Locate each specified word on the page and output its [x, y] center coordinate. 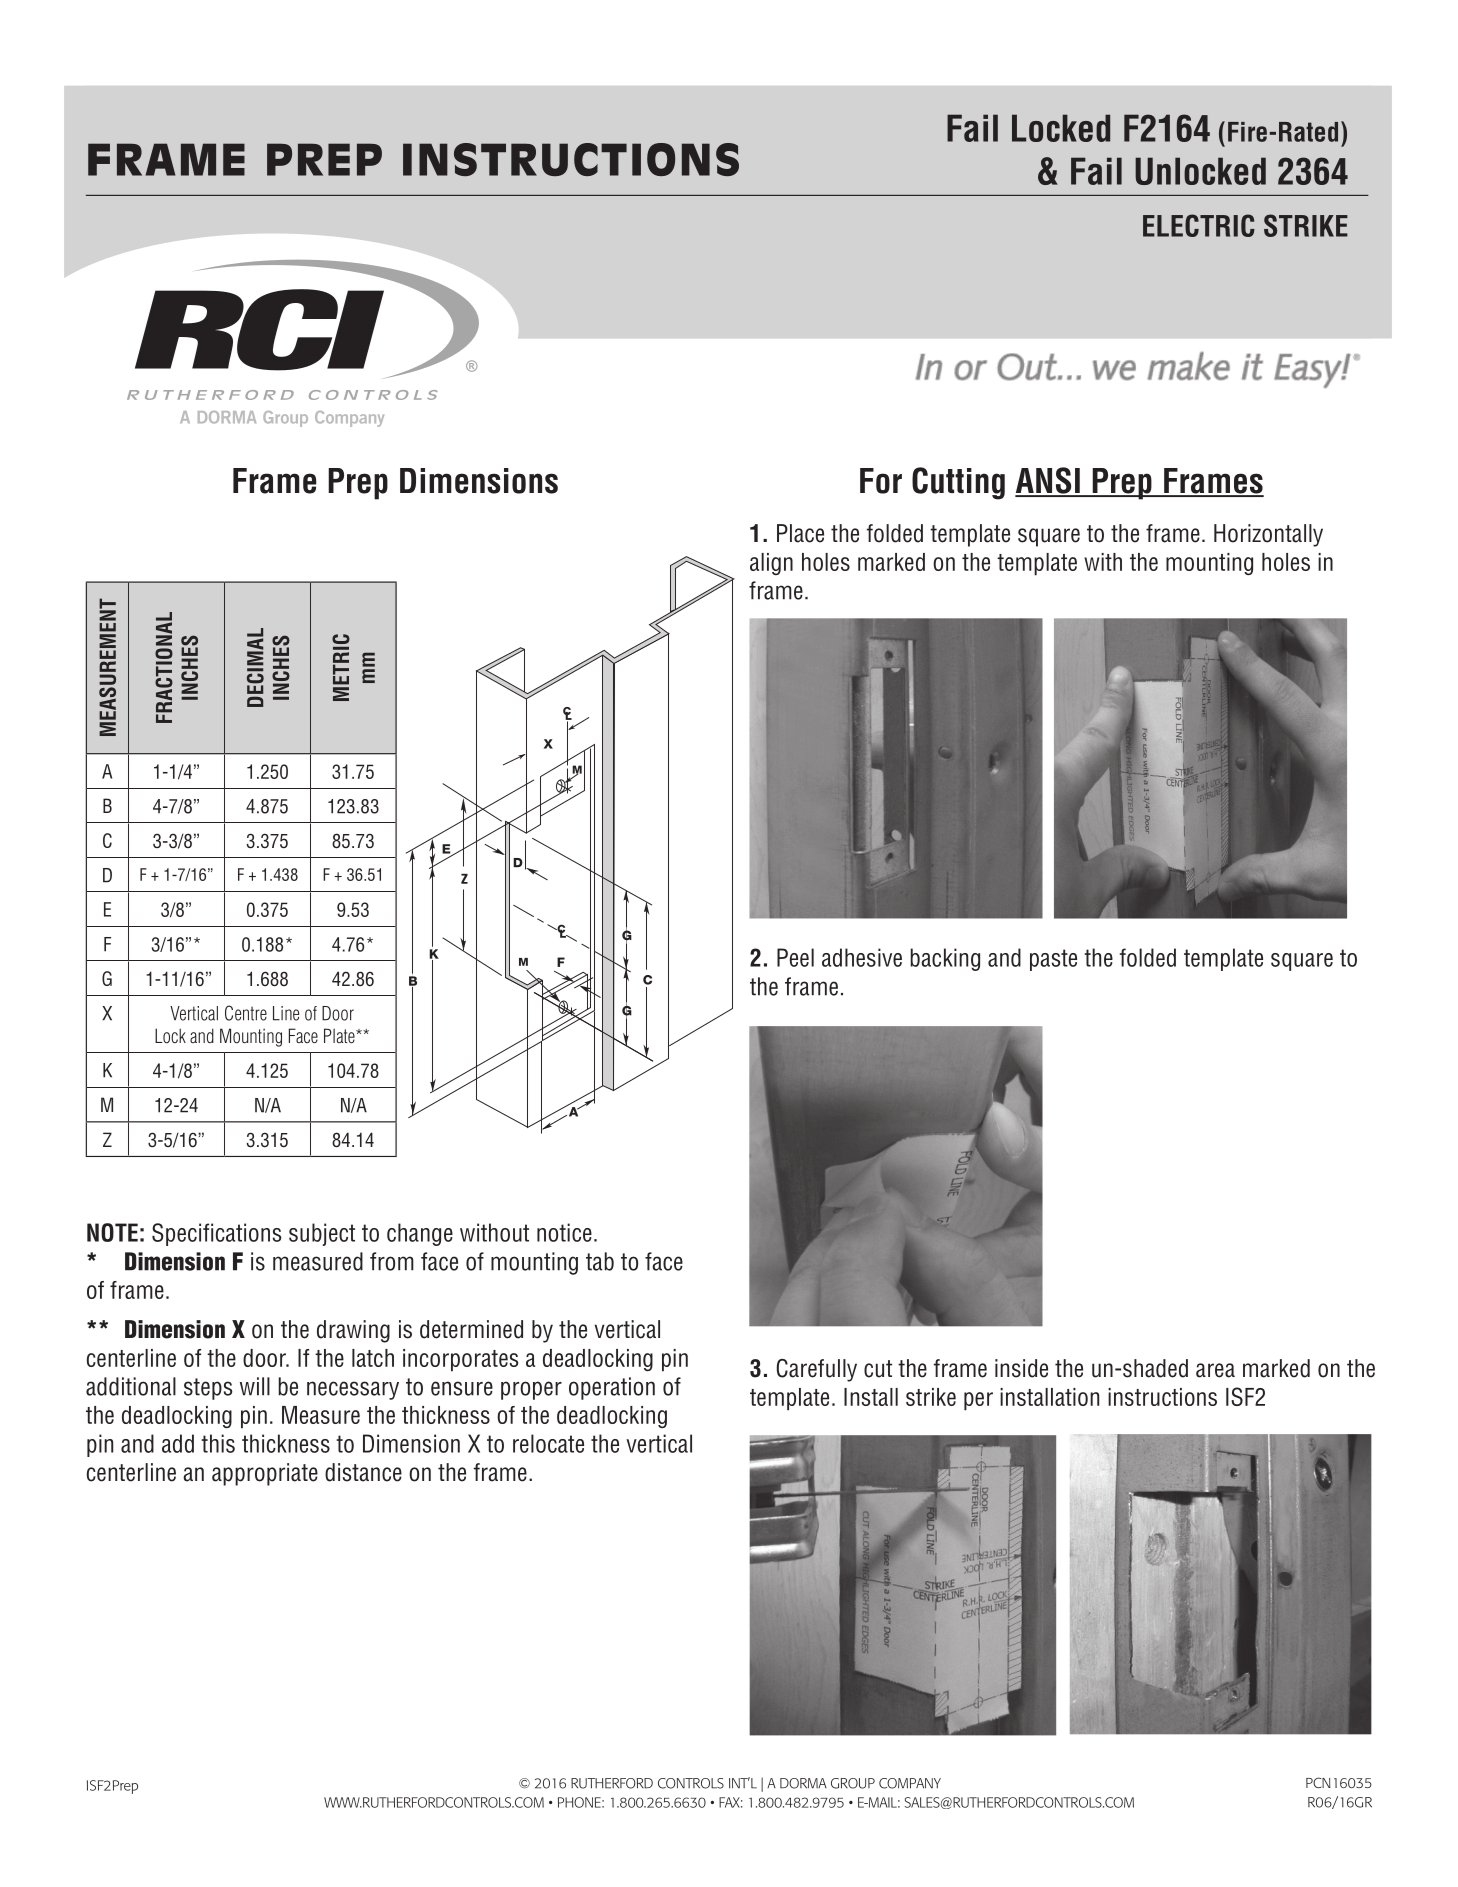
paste [1053, 960]
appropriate [265, 1474]
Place [800, 533]
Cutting [958, 483]
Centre [246, 1013]
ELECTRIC [1199, 225]
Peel [795, 957]
